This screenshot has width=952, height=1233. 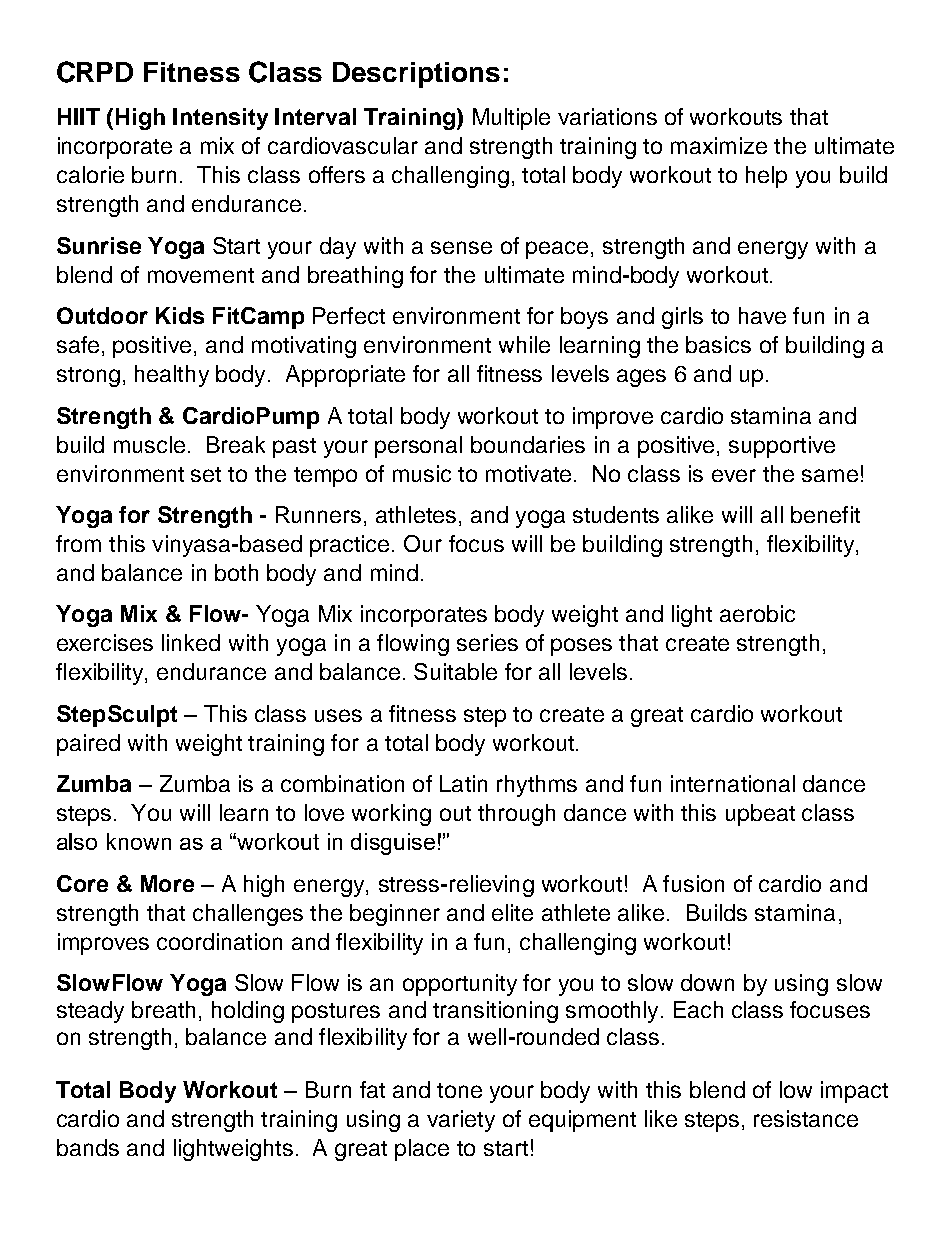 What do you see at coordinates (719, 145) in the screenshot?
I see `maximize` at bounding box center [719, 145].
